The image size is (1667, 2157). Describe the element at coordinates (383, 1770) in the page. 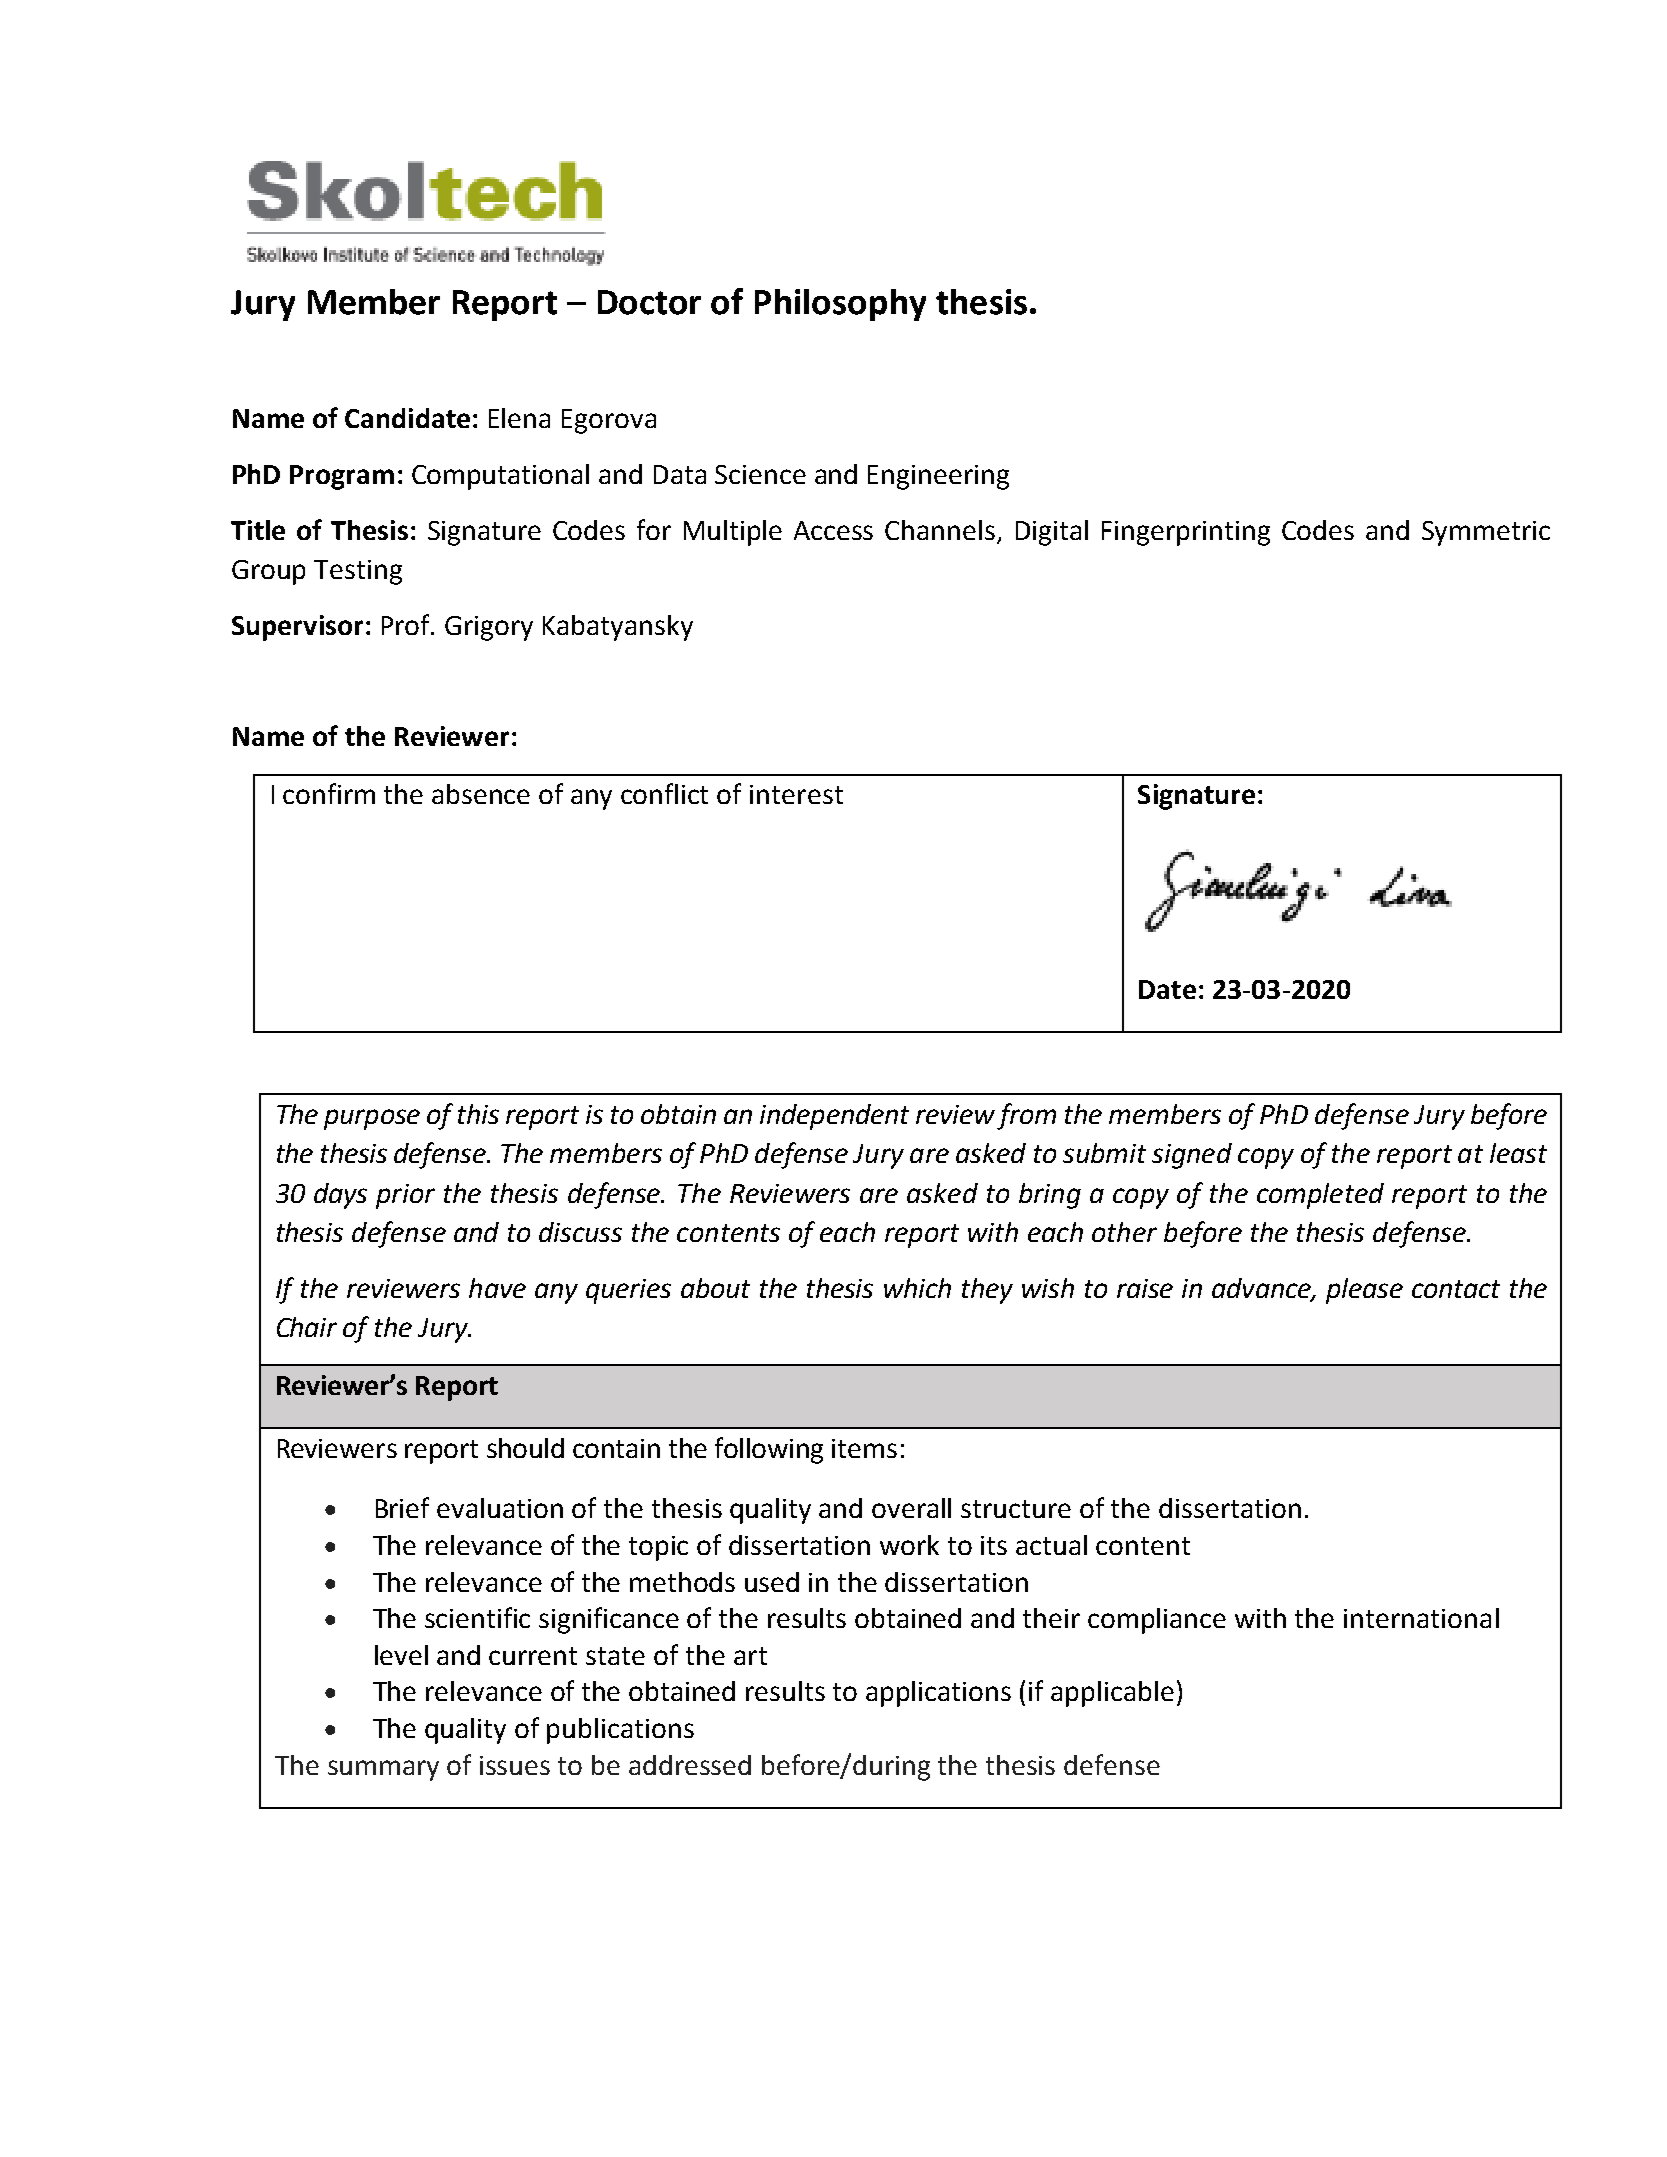

I see `summary` at that location.
